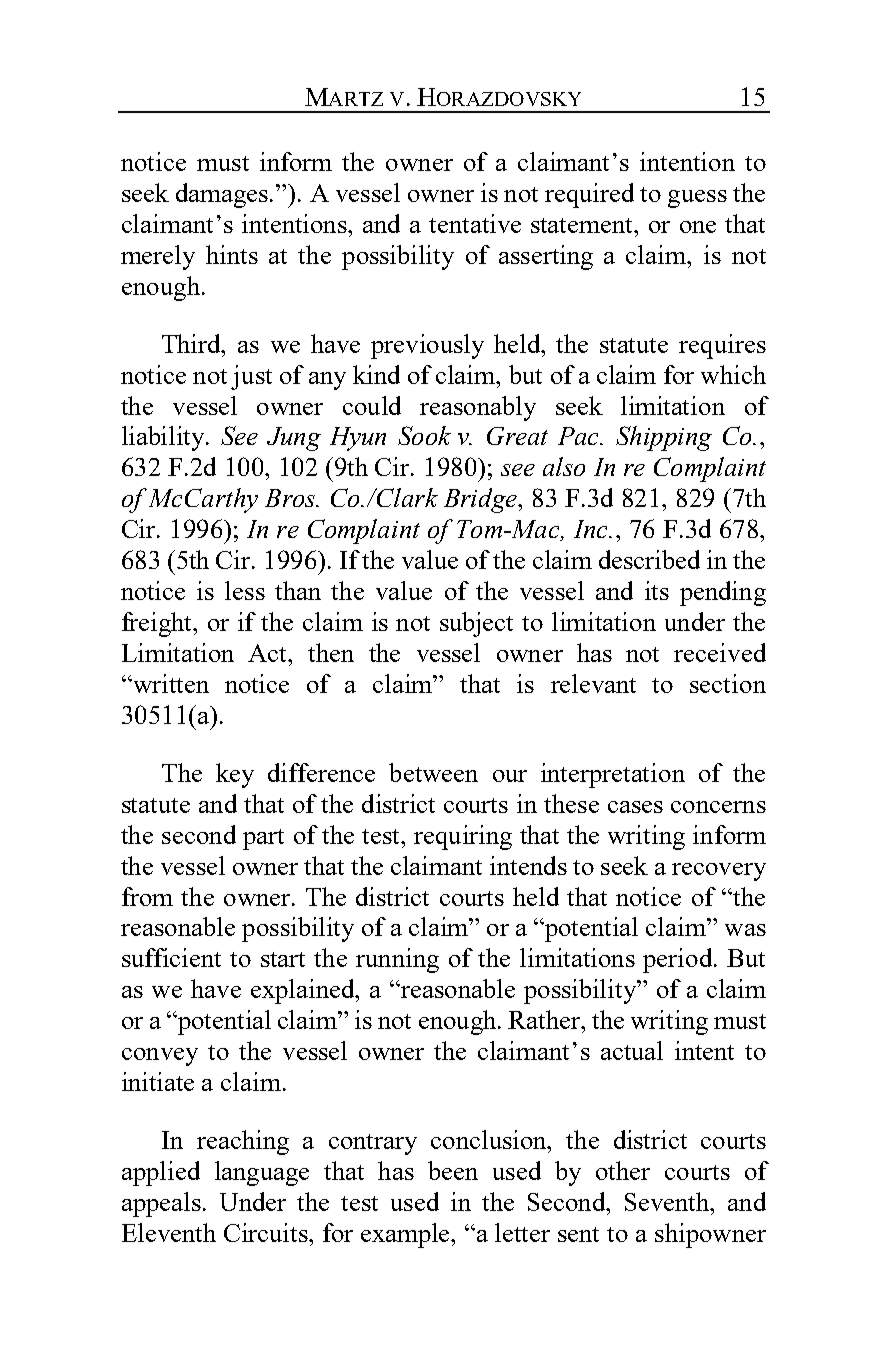 The image size is (887, 1372). I want to click on hints, so click(232, 254).
